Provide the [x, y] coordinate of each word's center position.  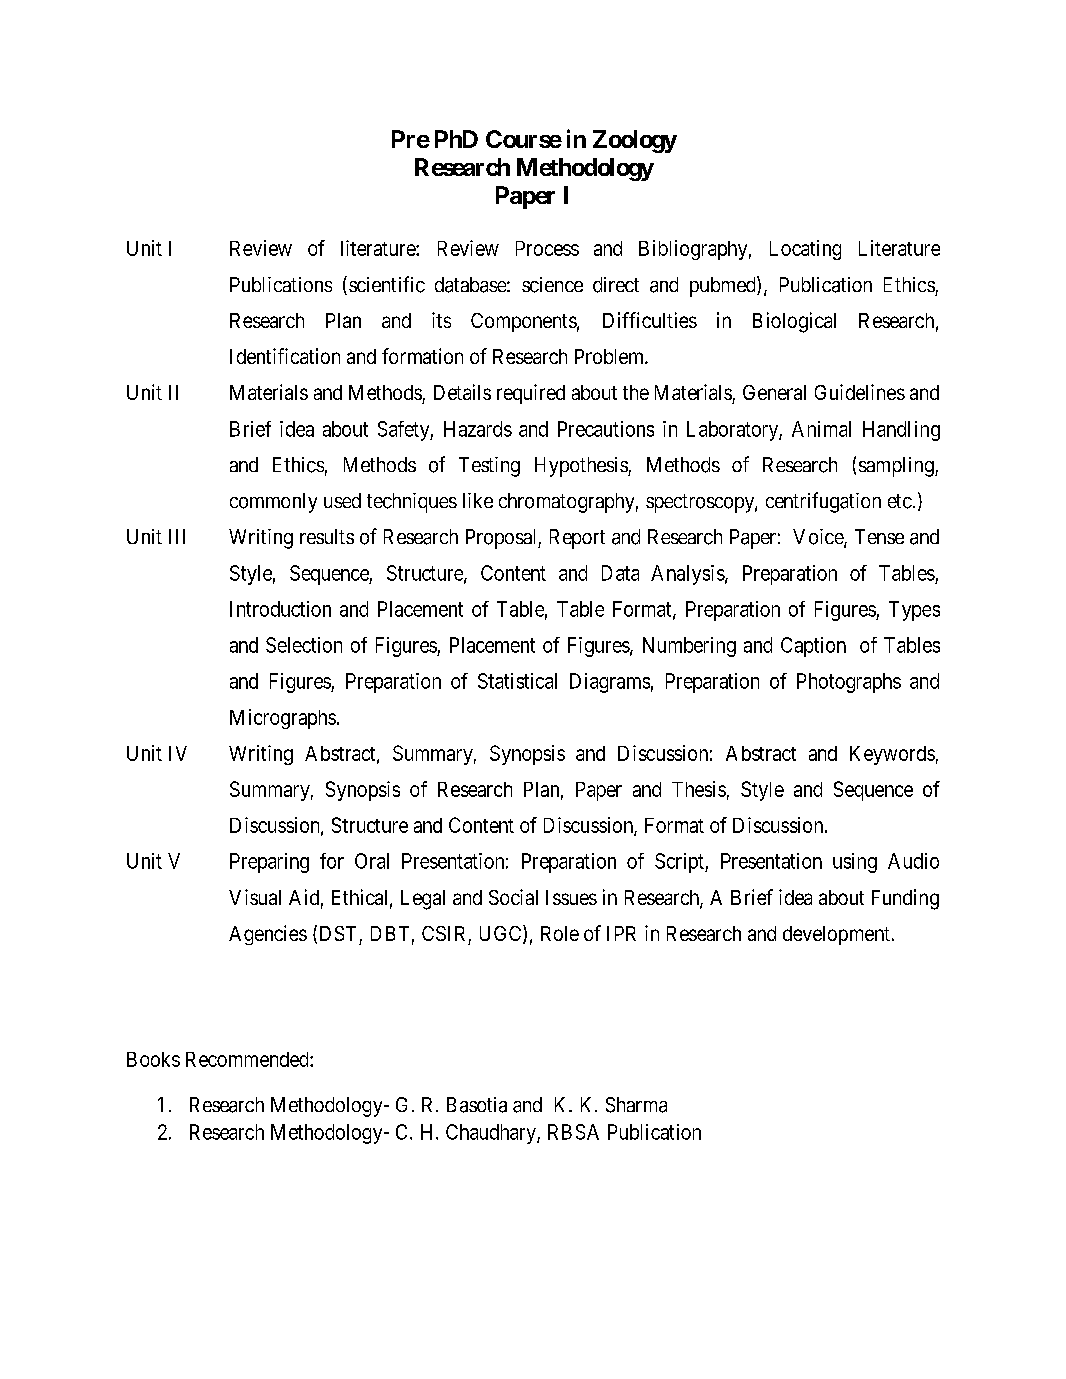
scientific [387, 284]
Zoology [635, 141]
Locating [805, 250]
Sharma [636, 1105]
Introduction [280, 609]
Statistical [517, 681]
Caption [813, 647]
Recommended [248, 1059]
